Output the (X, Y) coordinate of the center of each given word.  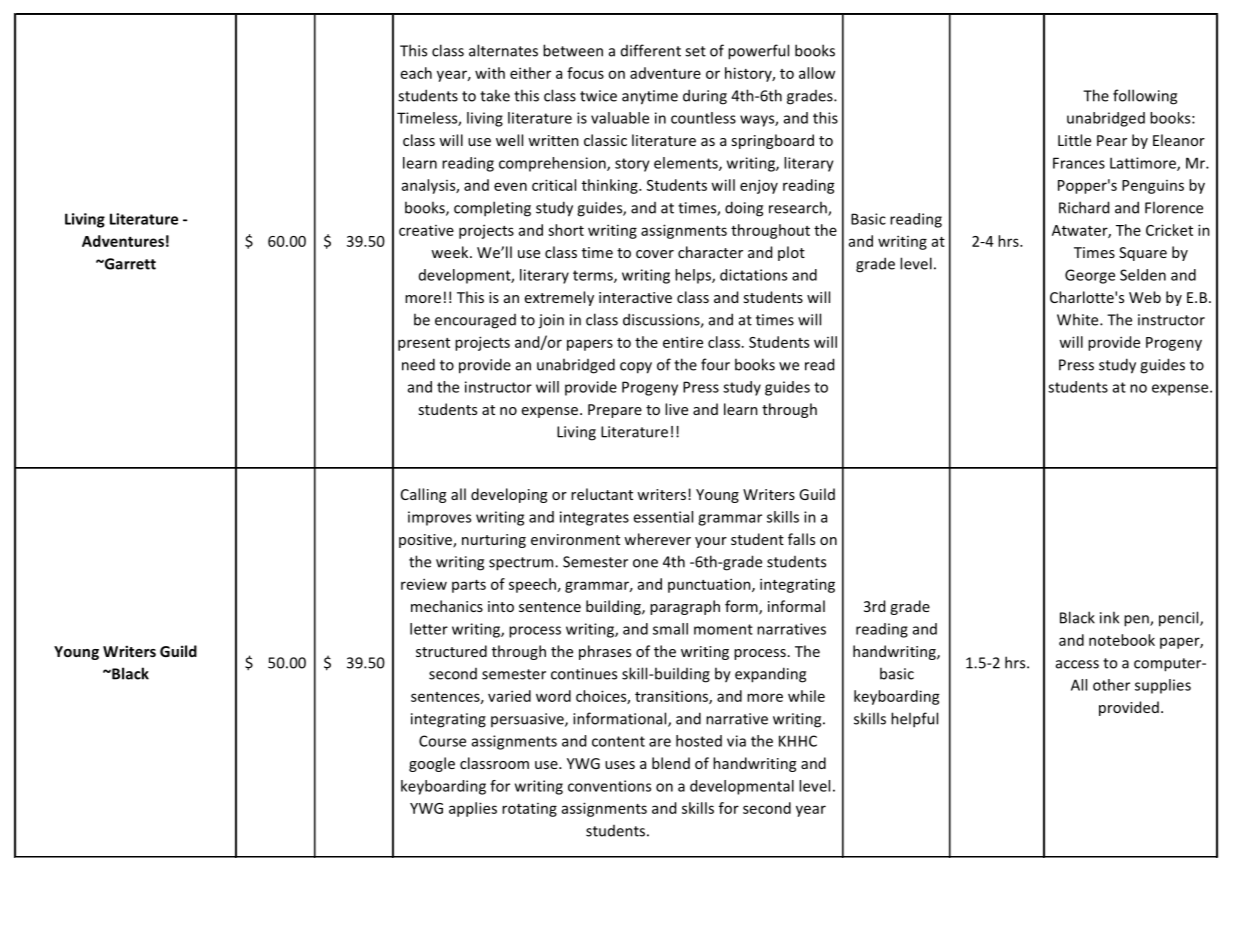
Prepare (615, 411)
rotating (529, 810)
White (1079, 319)
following (1145, 97)
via (736, 741)
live (676, 409)
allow (817, 73)
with (490, 73)
